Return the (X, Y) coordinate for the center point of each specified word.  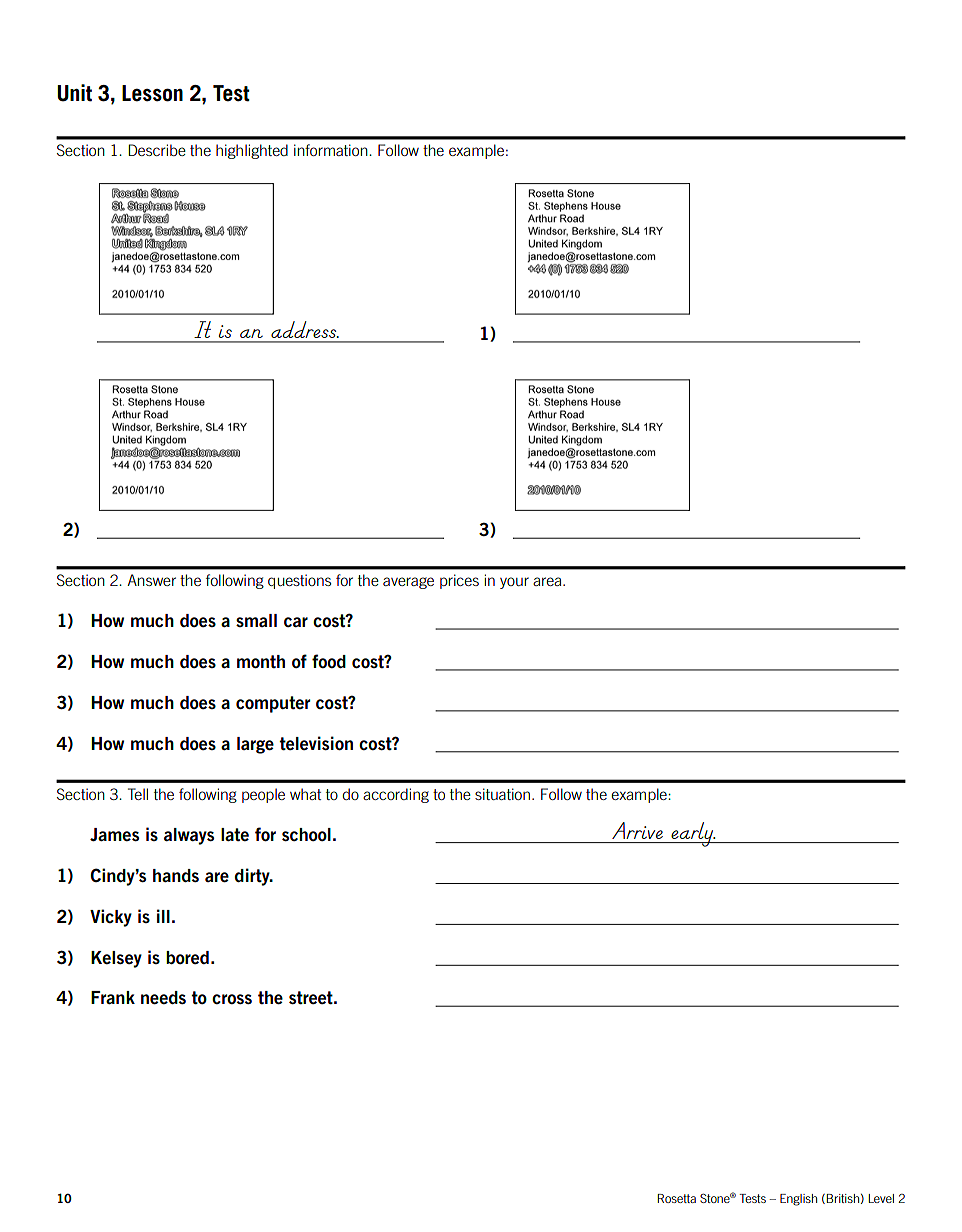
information (332, 150)
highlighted (252, 151)
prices (459, 581)
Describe (157, 150)
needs (163, 997)
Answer (151, 580)
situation (502, 794)
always (189, 836)
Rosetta (677, 1198)
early (692, 834)
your (514, 583)
